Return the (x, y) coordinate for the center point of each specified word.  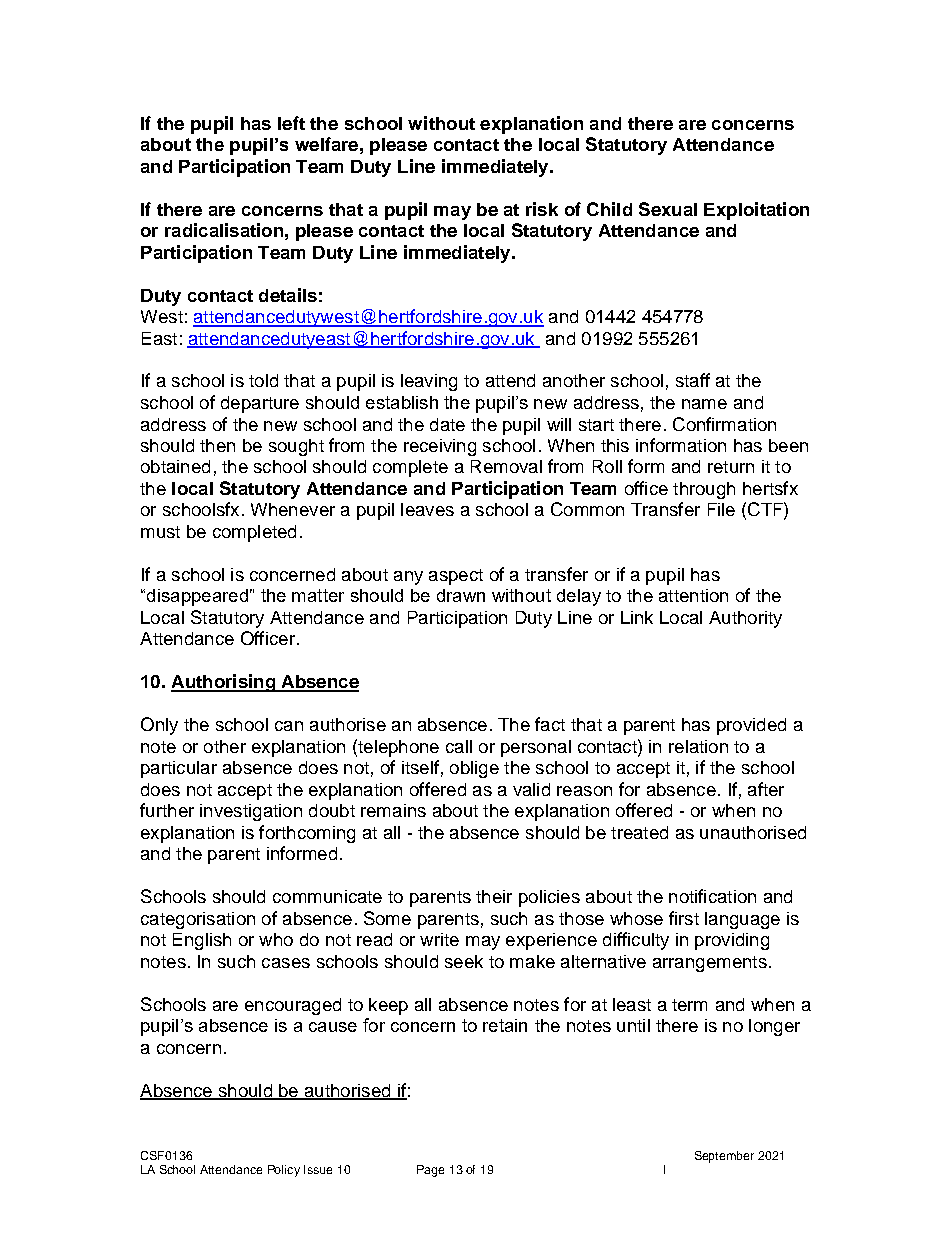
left (291, 123)
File (721, 509)
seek (464, 961)
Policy (284, 1171)
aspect (456, 577)
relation (698, 746)
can (289, 726)
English (202, 941)
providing (732, 941)
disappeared (196, 597)
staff (693, 380)
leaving (429, 382)
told (263, 380)
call (459, 746)
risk (542, 209)
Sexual (668, 209)
